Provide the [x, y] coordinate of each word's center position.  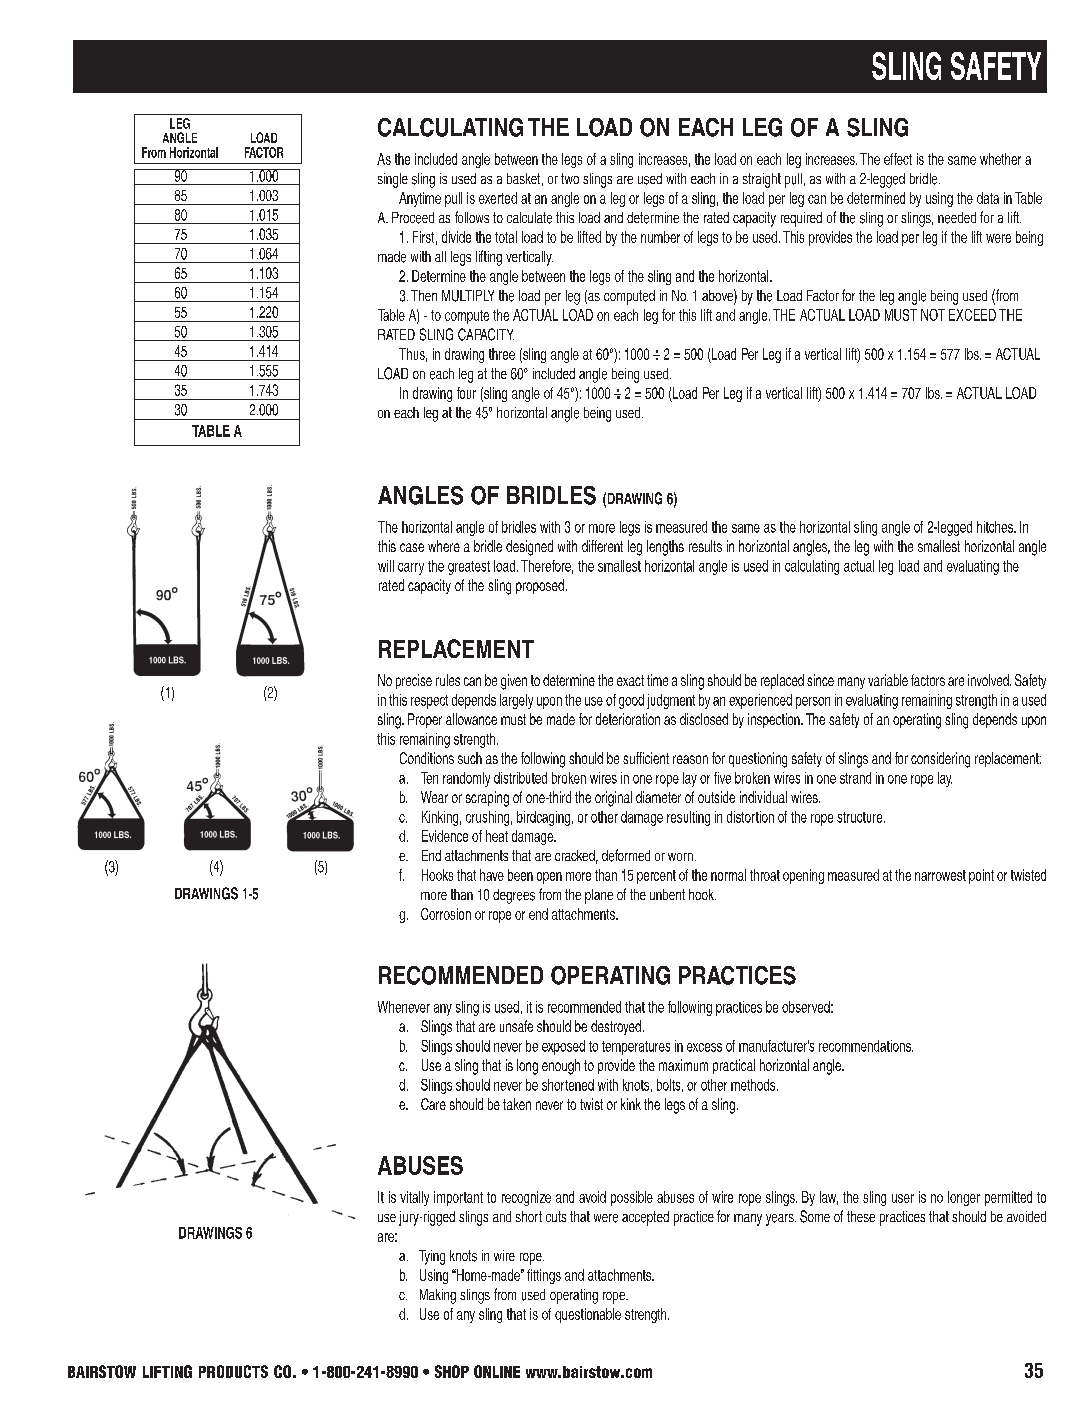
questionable [588, 1315]
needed [957, 218]
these [861, 1216]
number [660, 237]
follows [472, 217]
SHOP [452, 1371]
